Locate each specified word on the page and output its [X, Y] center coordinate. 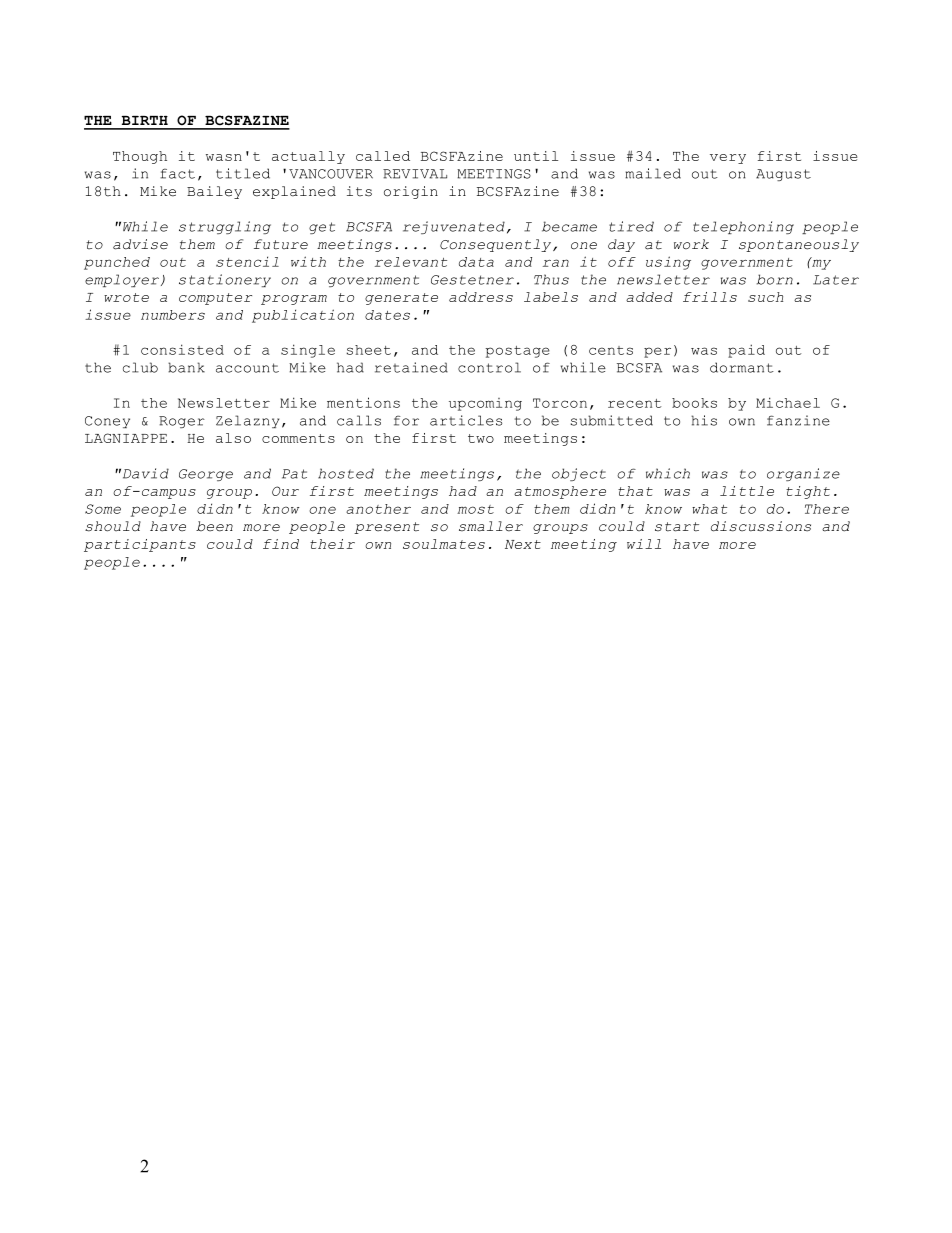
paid [746, 351]
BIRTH [145, 120]
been [214, 526]
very [728, 159]
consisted [182, 349]
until [536, 156]
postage [518, 352]
